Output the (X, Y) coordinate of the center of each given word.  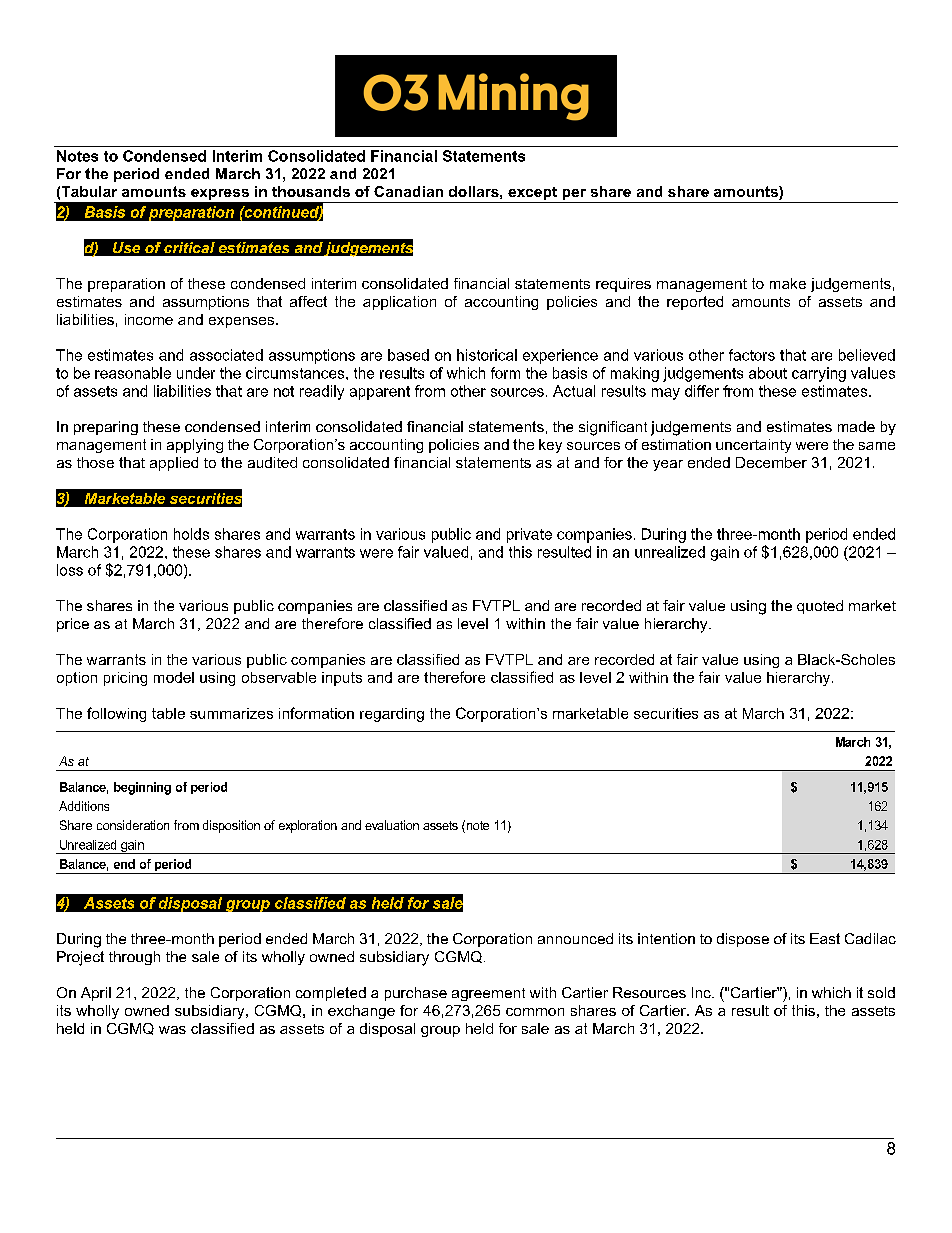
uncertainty (753, 446)
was (172, 1030)
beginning (142, 788)
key (550, 446)
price (73, 625)
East (825, 938)
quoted (820, 607)
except (532, 195)
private (529, 535)
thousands (311, 191)
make (788, 283)
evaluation (392, 825)
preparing (106, 428)
